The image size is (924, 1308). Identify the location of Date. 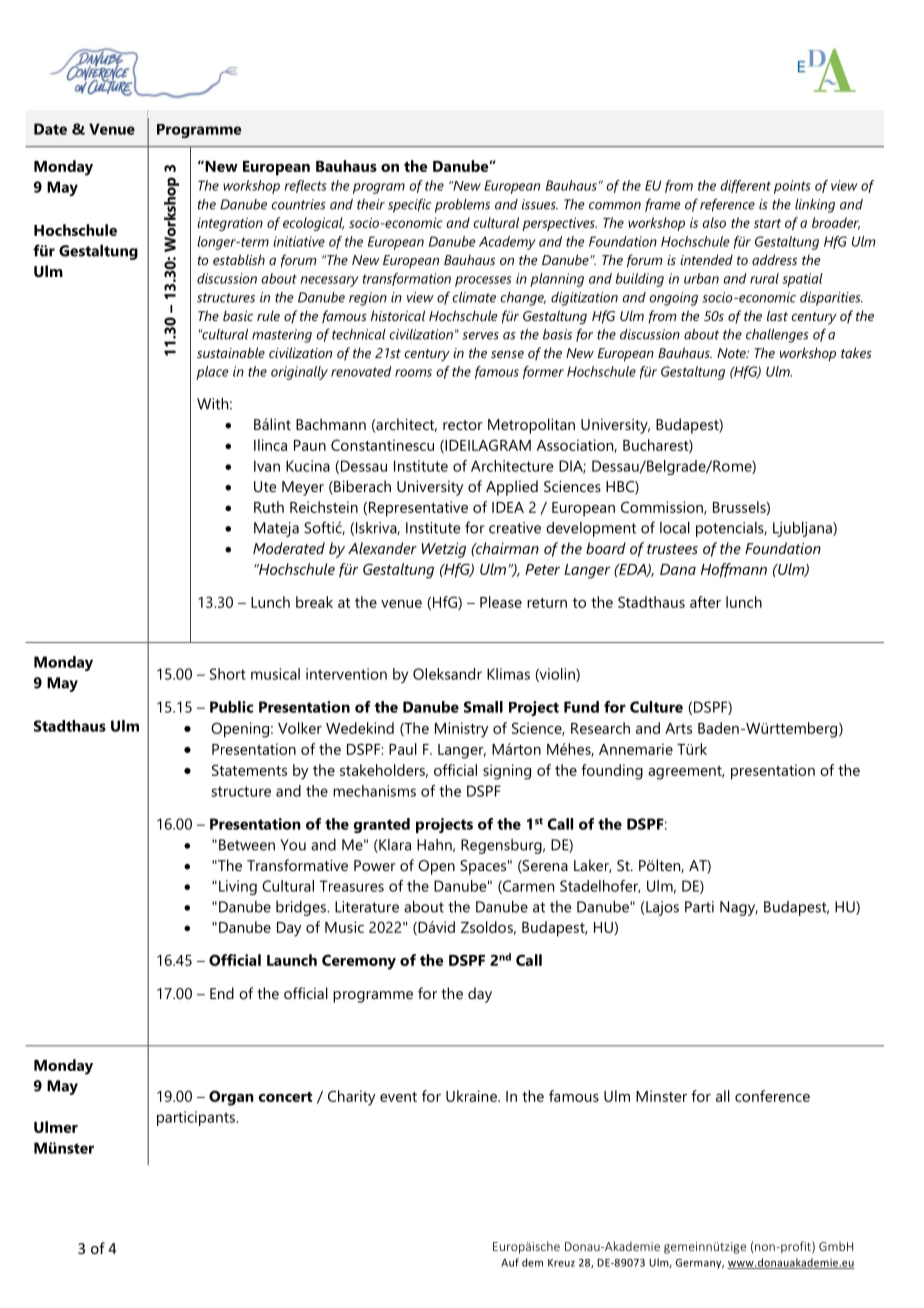
(50, 129).
